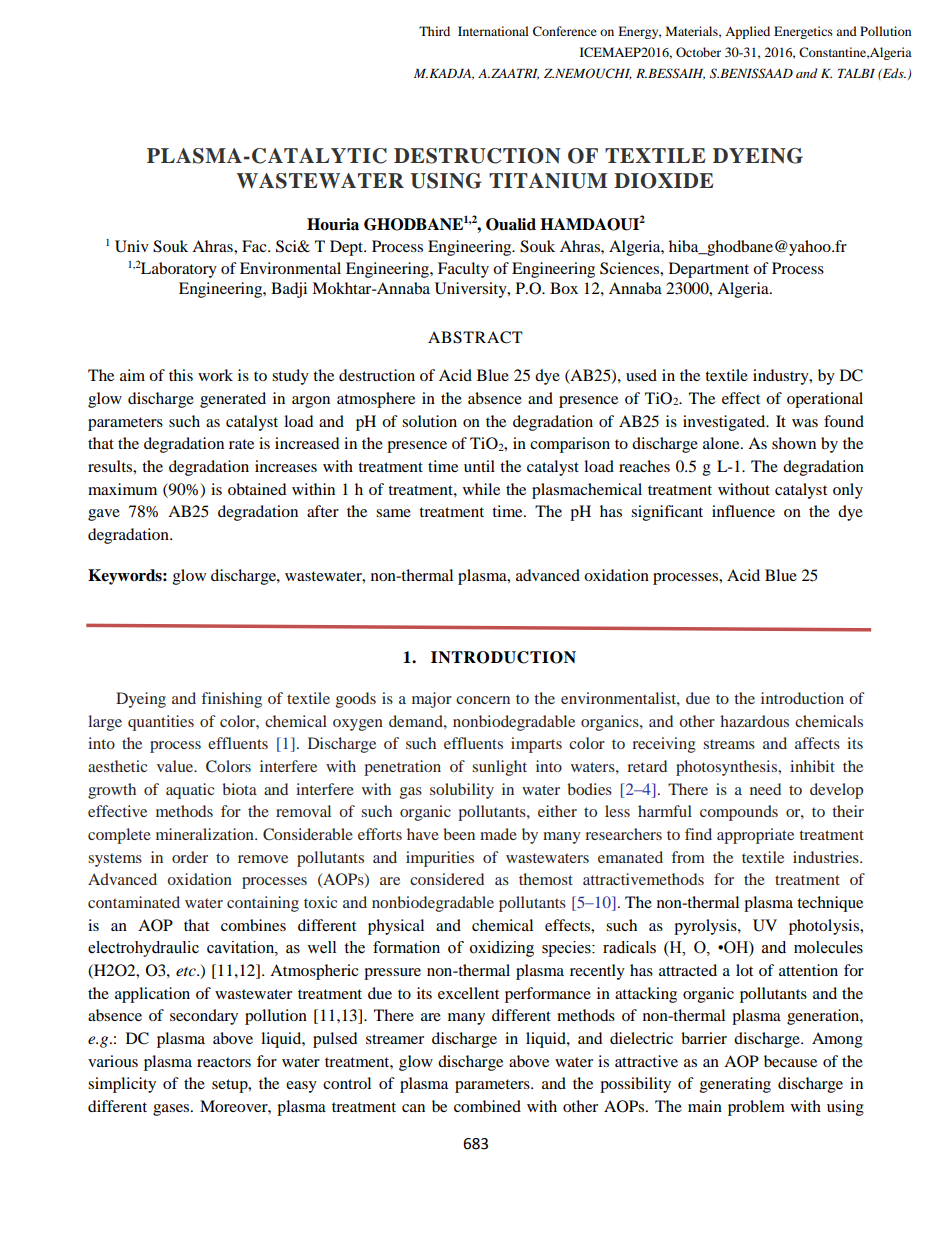  I want to click on quantities, so click(161, 723).
